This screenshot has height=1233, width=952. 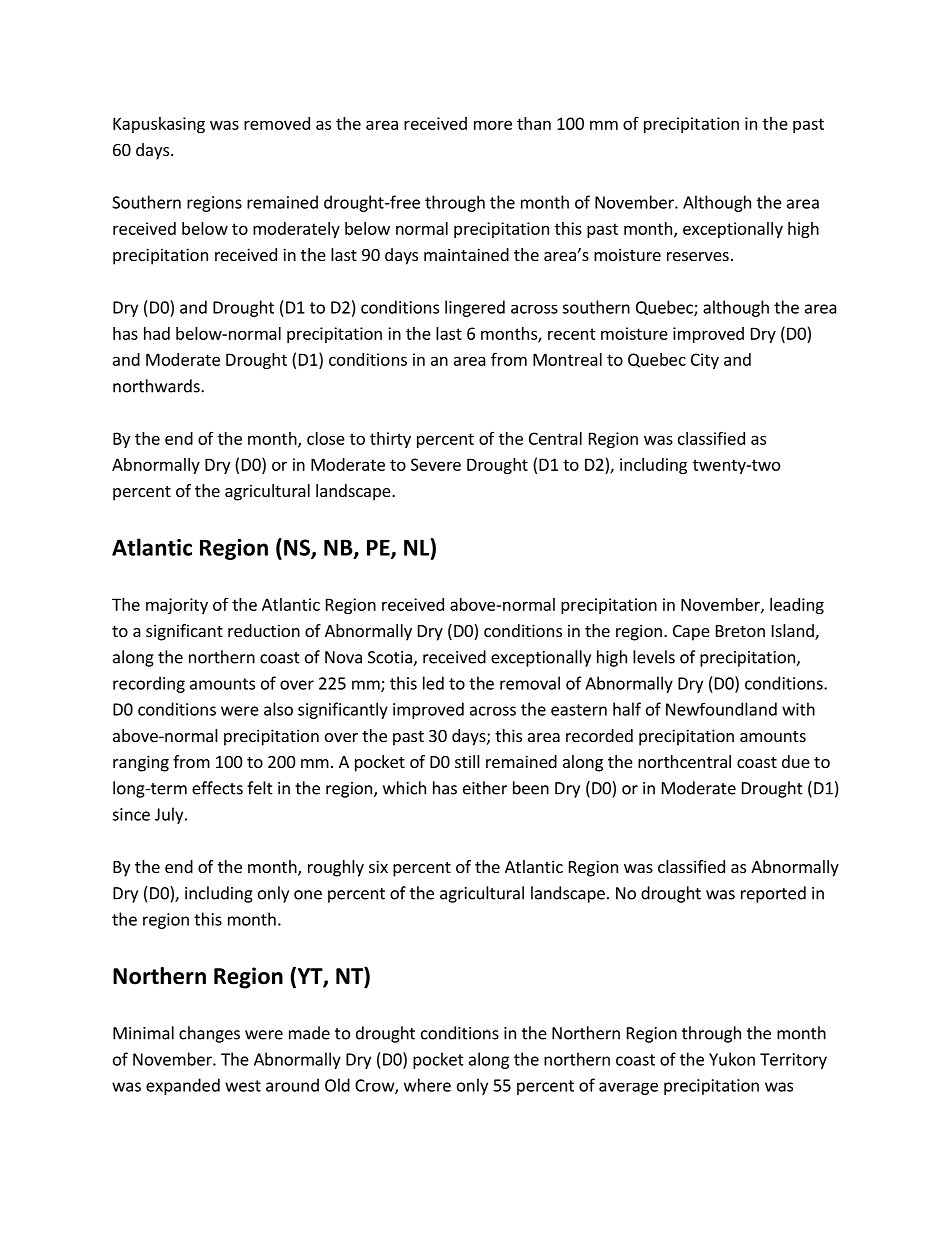 What do you see at coordinates (170, 815) in the screenshot?
I see `July` at bounding box center [170, 815].
